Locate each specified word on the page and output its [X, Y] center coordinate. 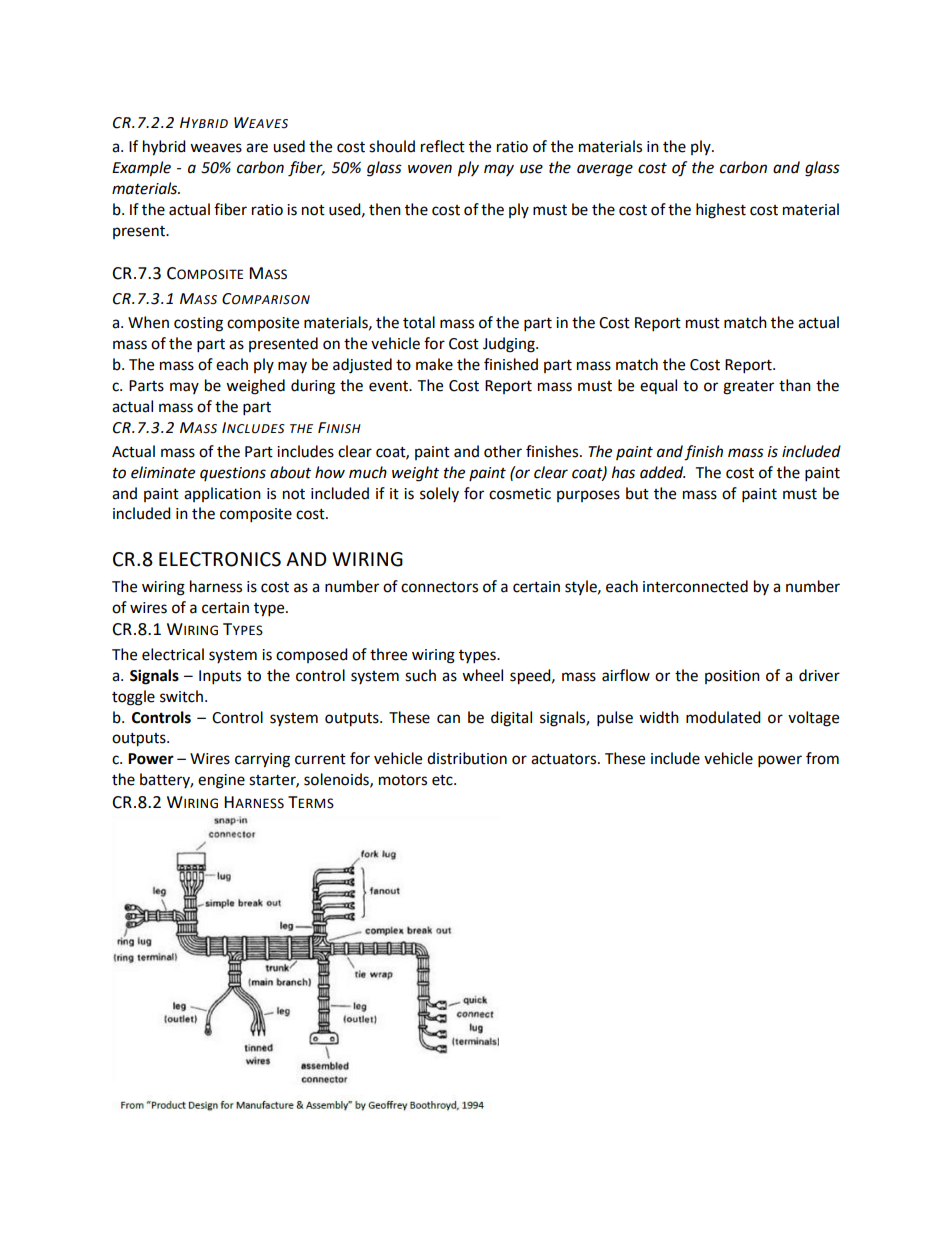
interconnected [695, 586]
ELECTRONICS [220, 559]
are [257, 148]
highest [721, 211]
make [434, 364]
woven [430, 169]
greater [748, 388]
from [822, 758]
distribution [467, 758]
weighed [255, 387]
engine [221, 781]
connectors [439, 587]
